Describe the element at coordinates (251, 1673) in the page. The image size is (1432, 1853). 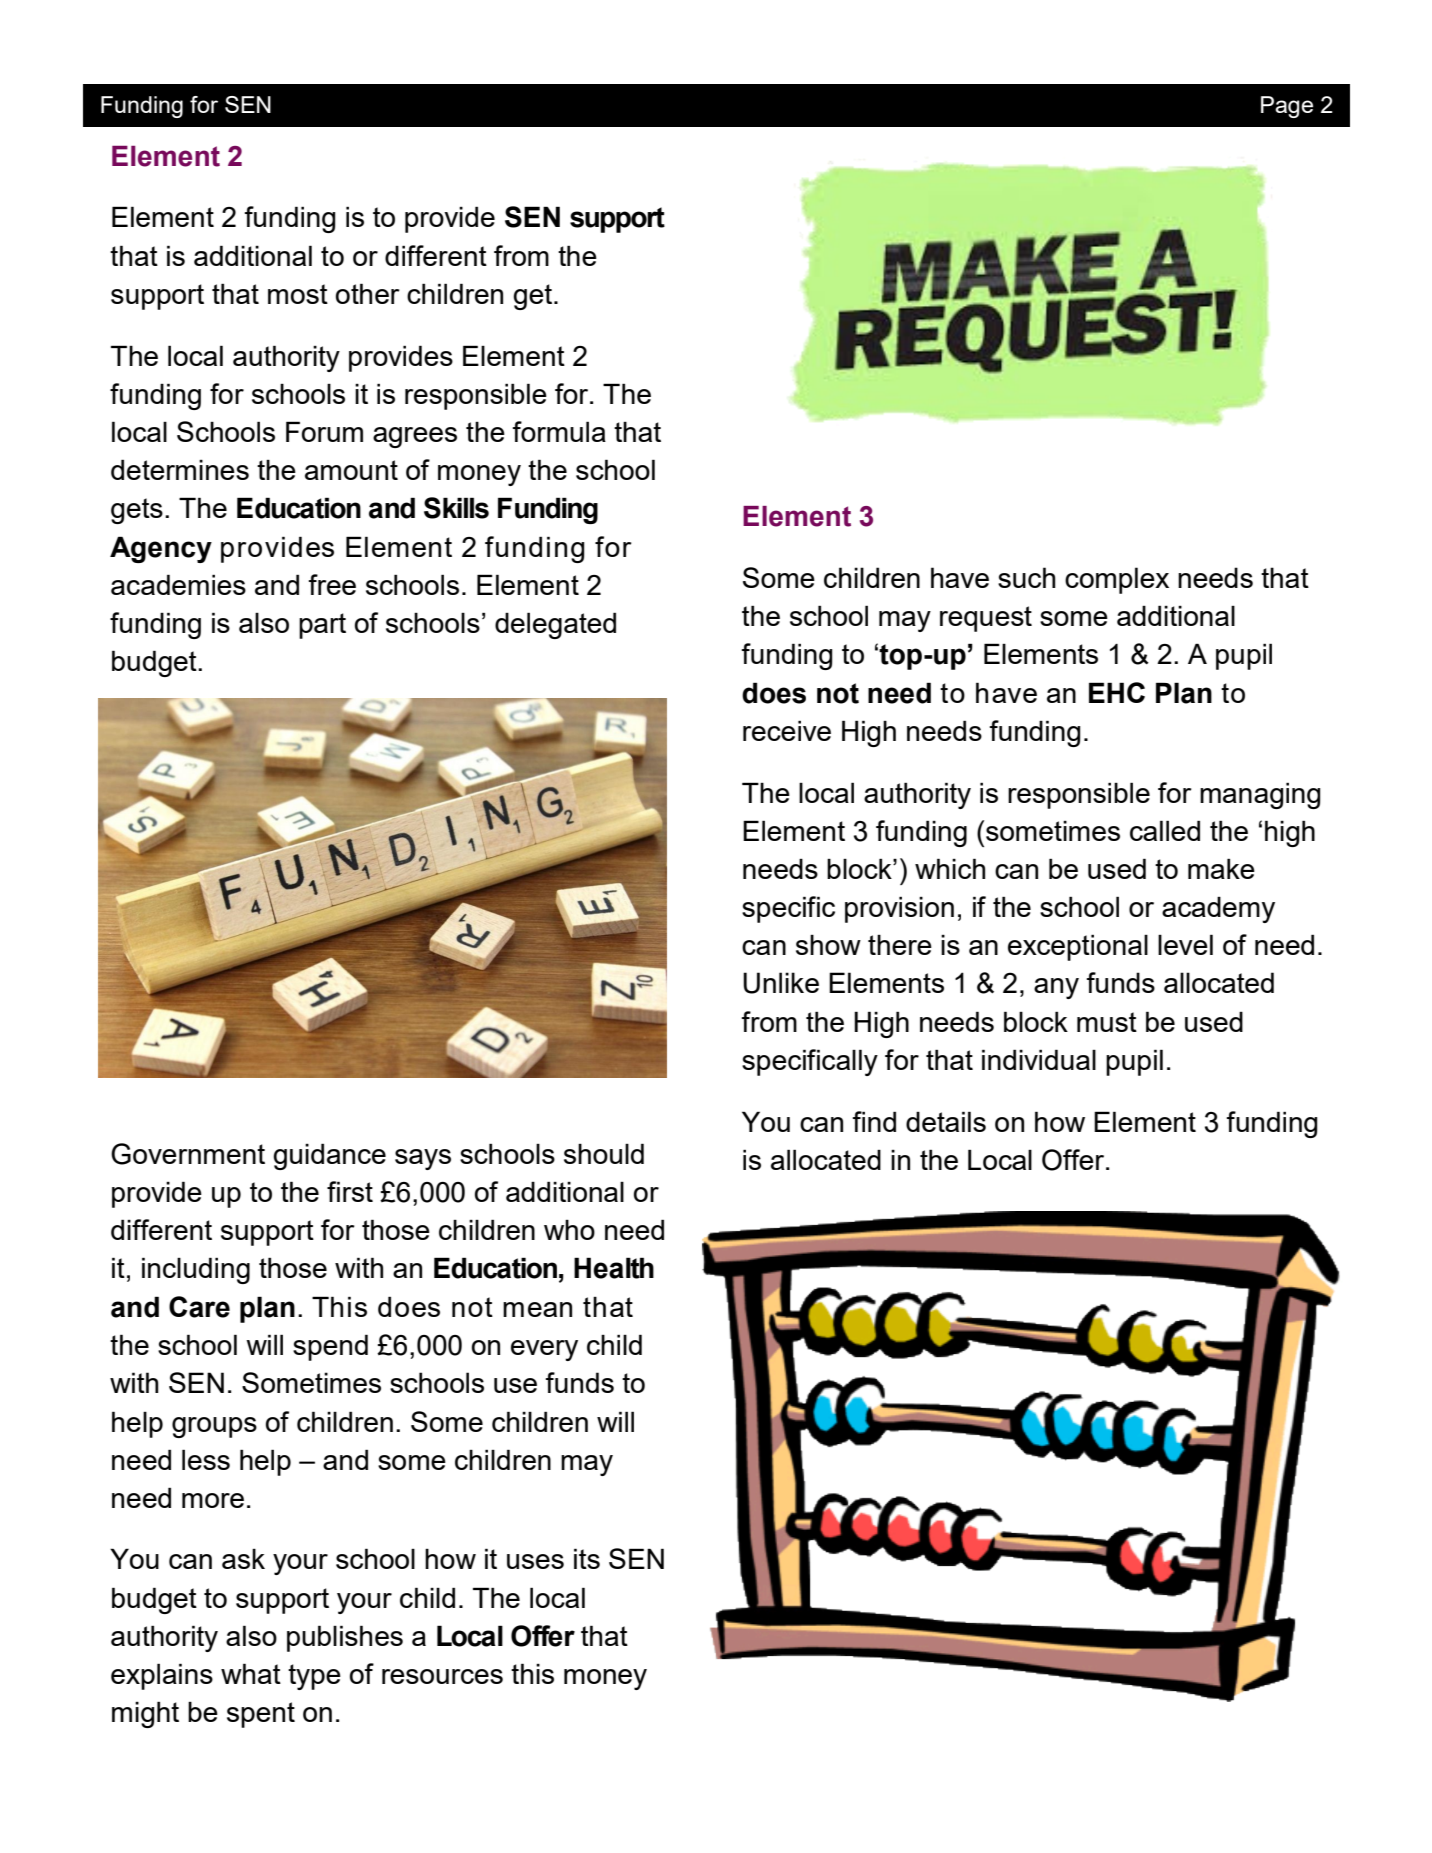
I see `what` at that location.
